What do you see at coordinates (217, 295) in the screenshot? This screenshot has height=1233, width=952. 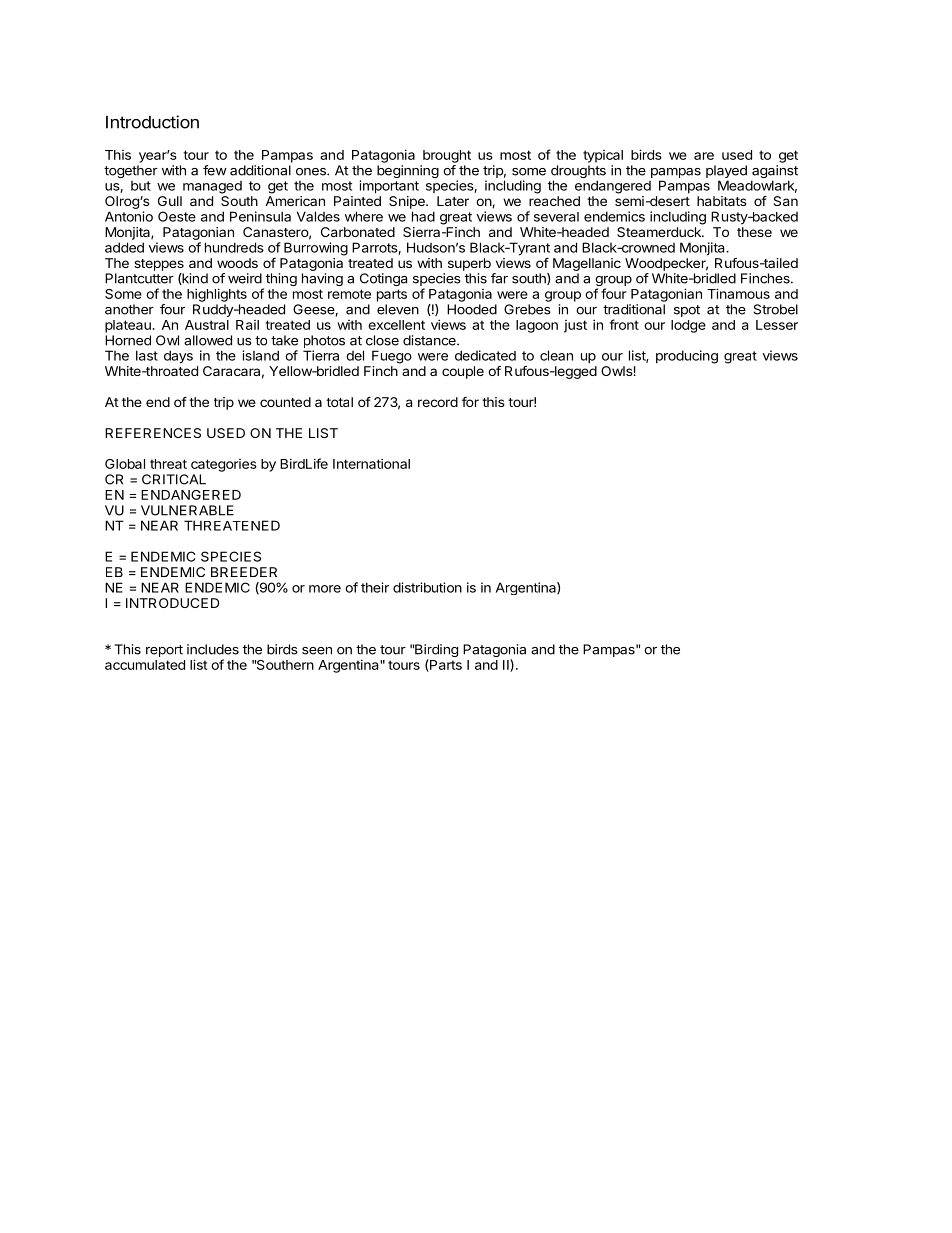 I see `highlights` at bounding box center [217, 295].
